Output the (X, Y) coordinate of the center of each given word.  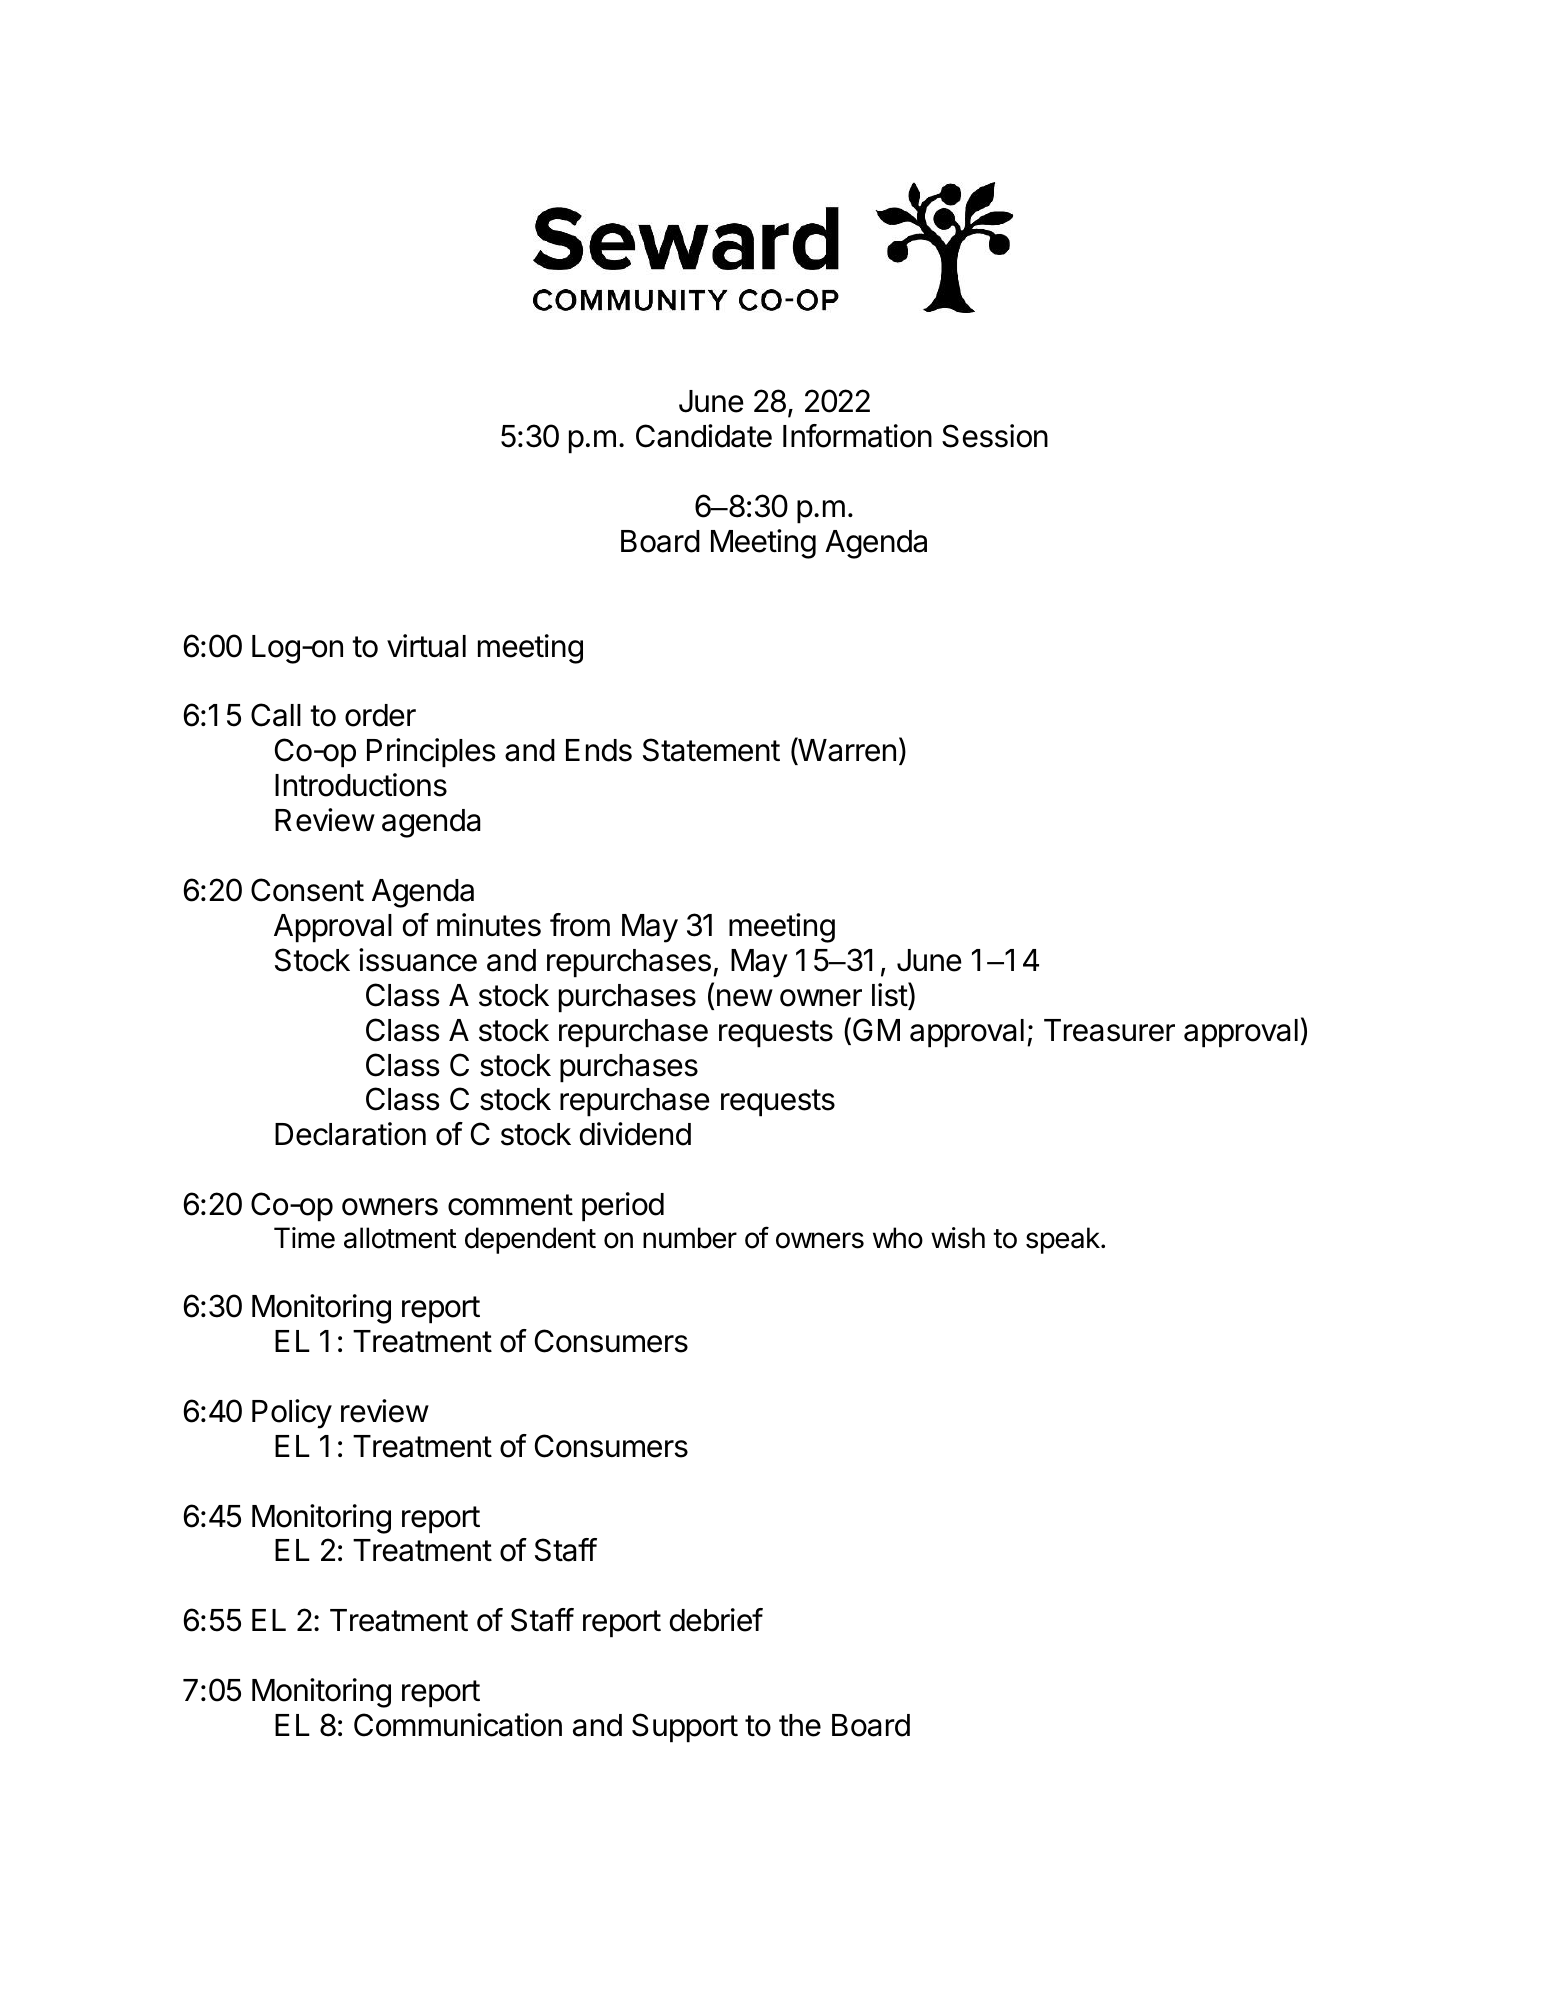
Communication (458, 1725)
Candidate (704, 436)
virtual (426, 646)
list (890, 994)
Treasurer (1109, 1030)
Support (685, 1728)
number (690, 1238)
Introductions (361, 785)
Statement (711, 750)
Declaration (350, 1134)
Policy (292, 1414)
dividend (635, 1134)
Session (995, 436)
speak (1064, 1240)
